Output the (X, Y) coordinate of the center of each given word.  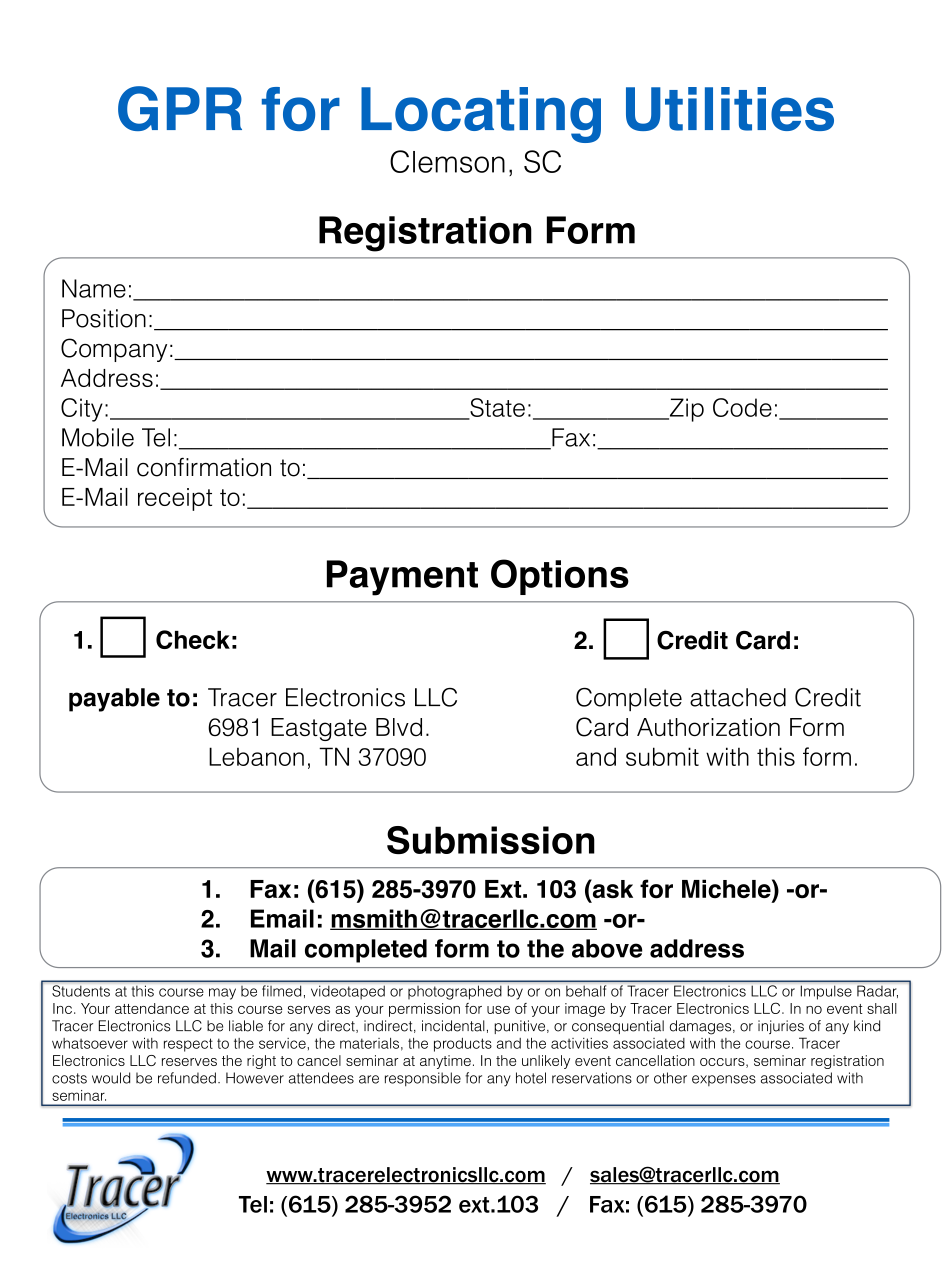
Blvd (399, 727)
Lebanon (256, 756)
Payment (402, 578)
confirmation (204, 467)
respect (188, 1045)
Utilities (730, 109)
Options (560, 577)
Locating (481, 115)
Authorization (708, 727)
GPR (180, 108)
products (463, 1045)
